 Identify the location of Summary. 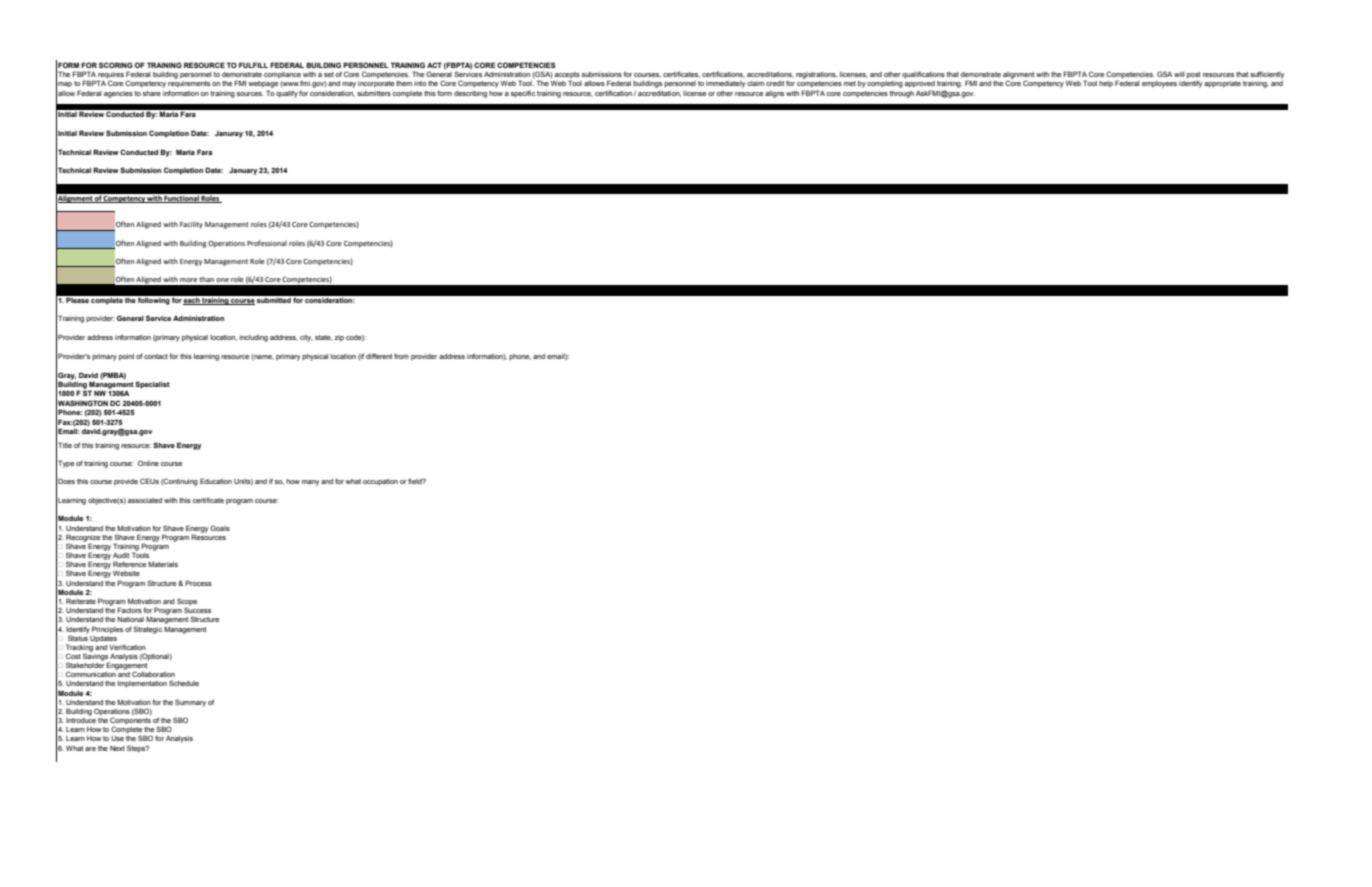
(190, 703).
